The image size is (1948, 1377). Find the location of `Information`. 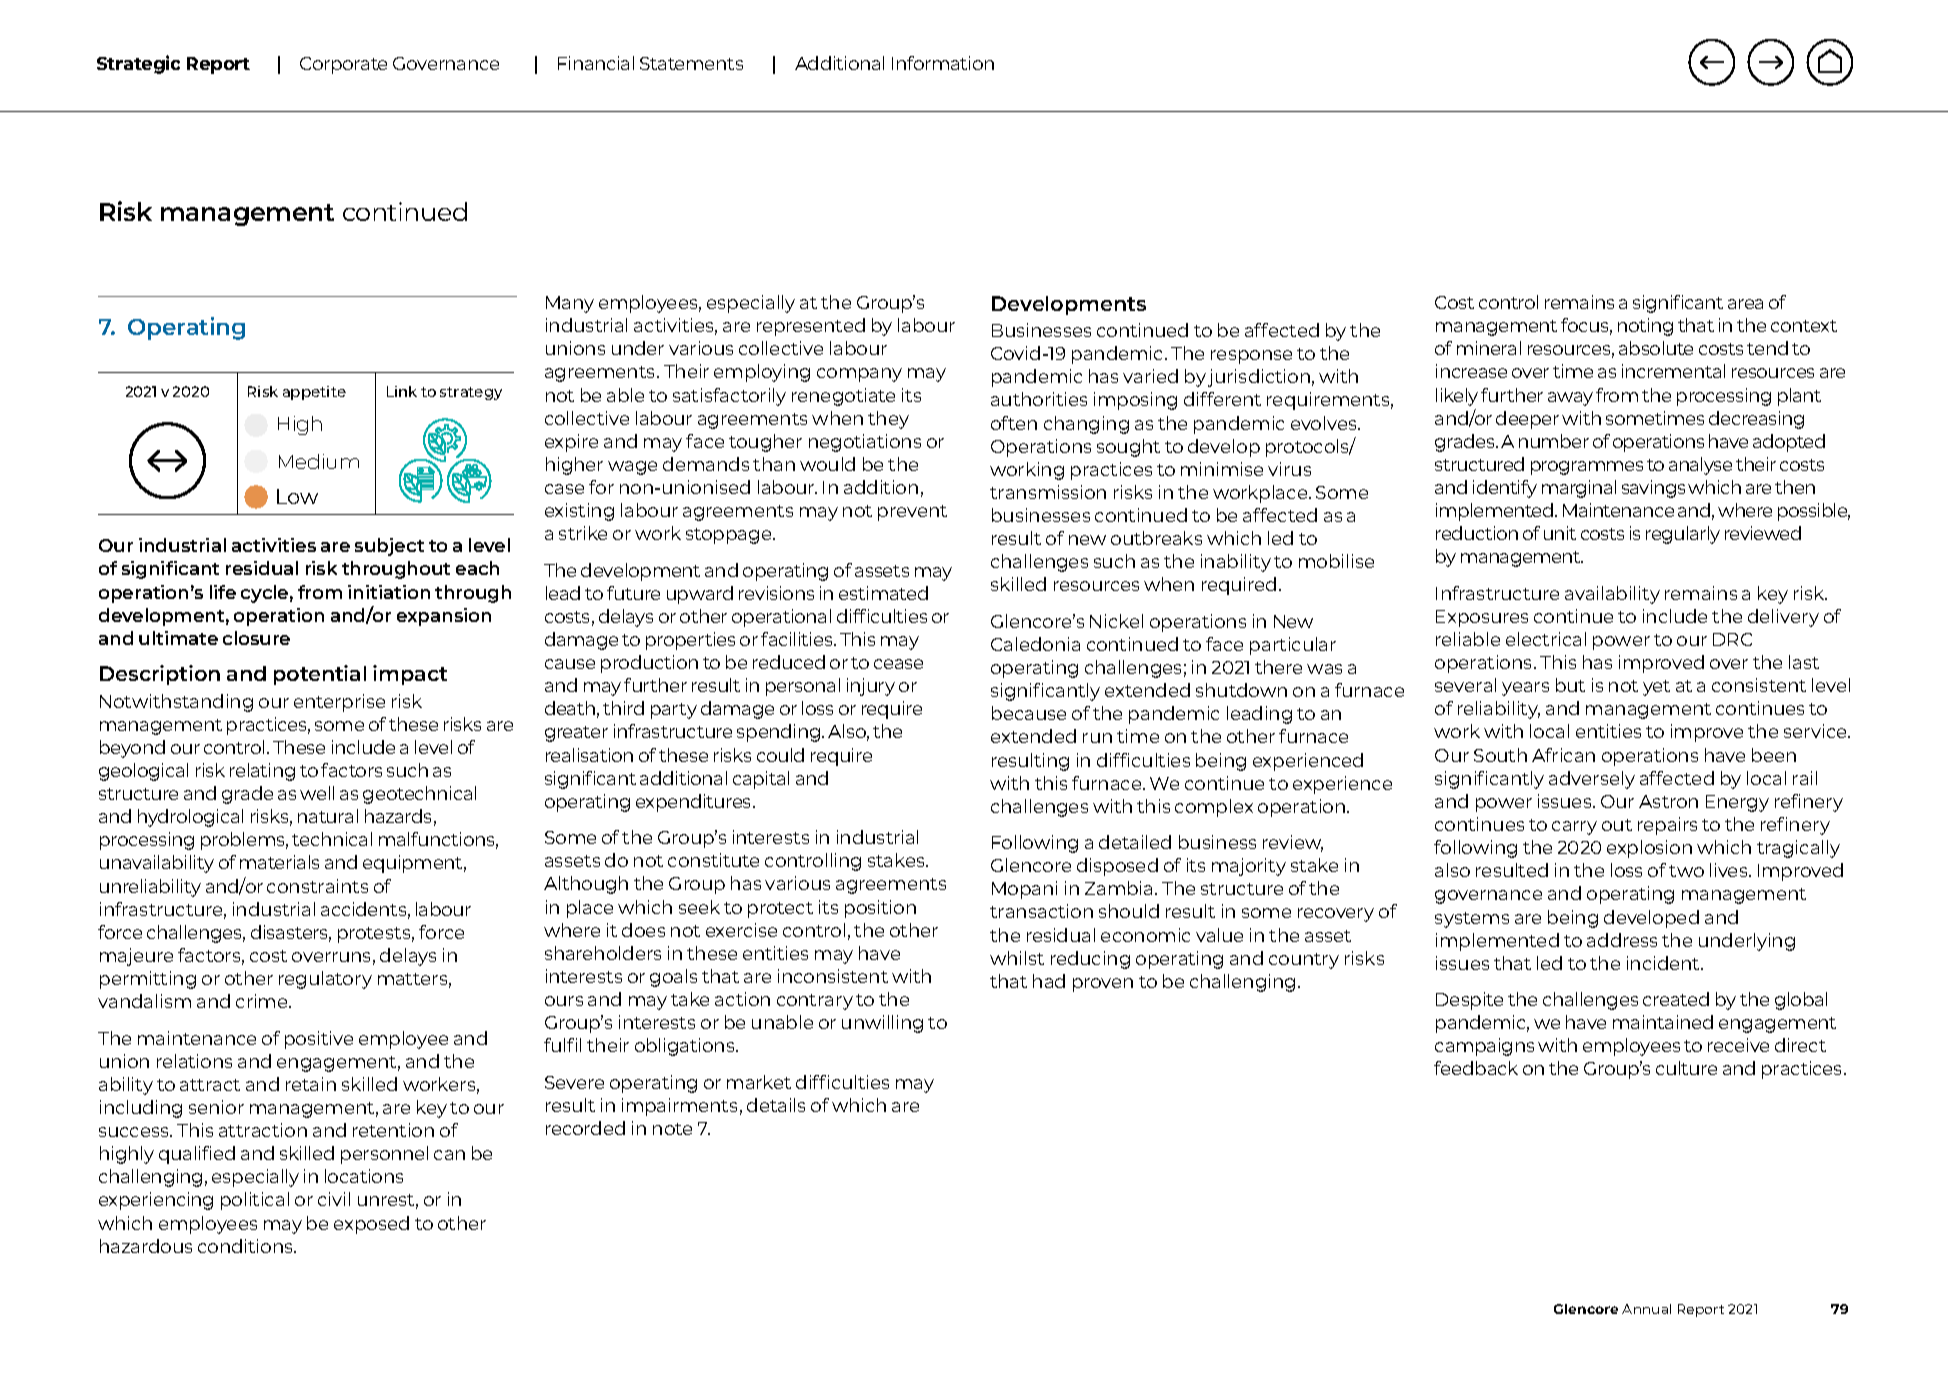

Information is located at coordinates (943, 63).
